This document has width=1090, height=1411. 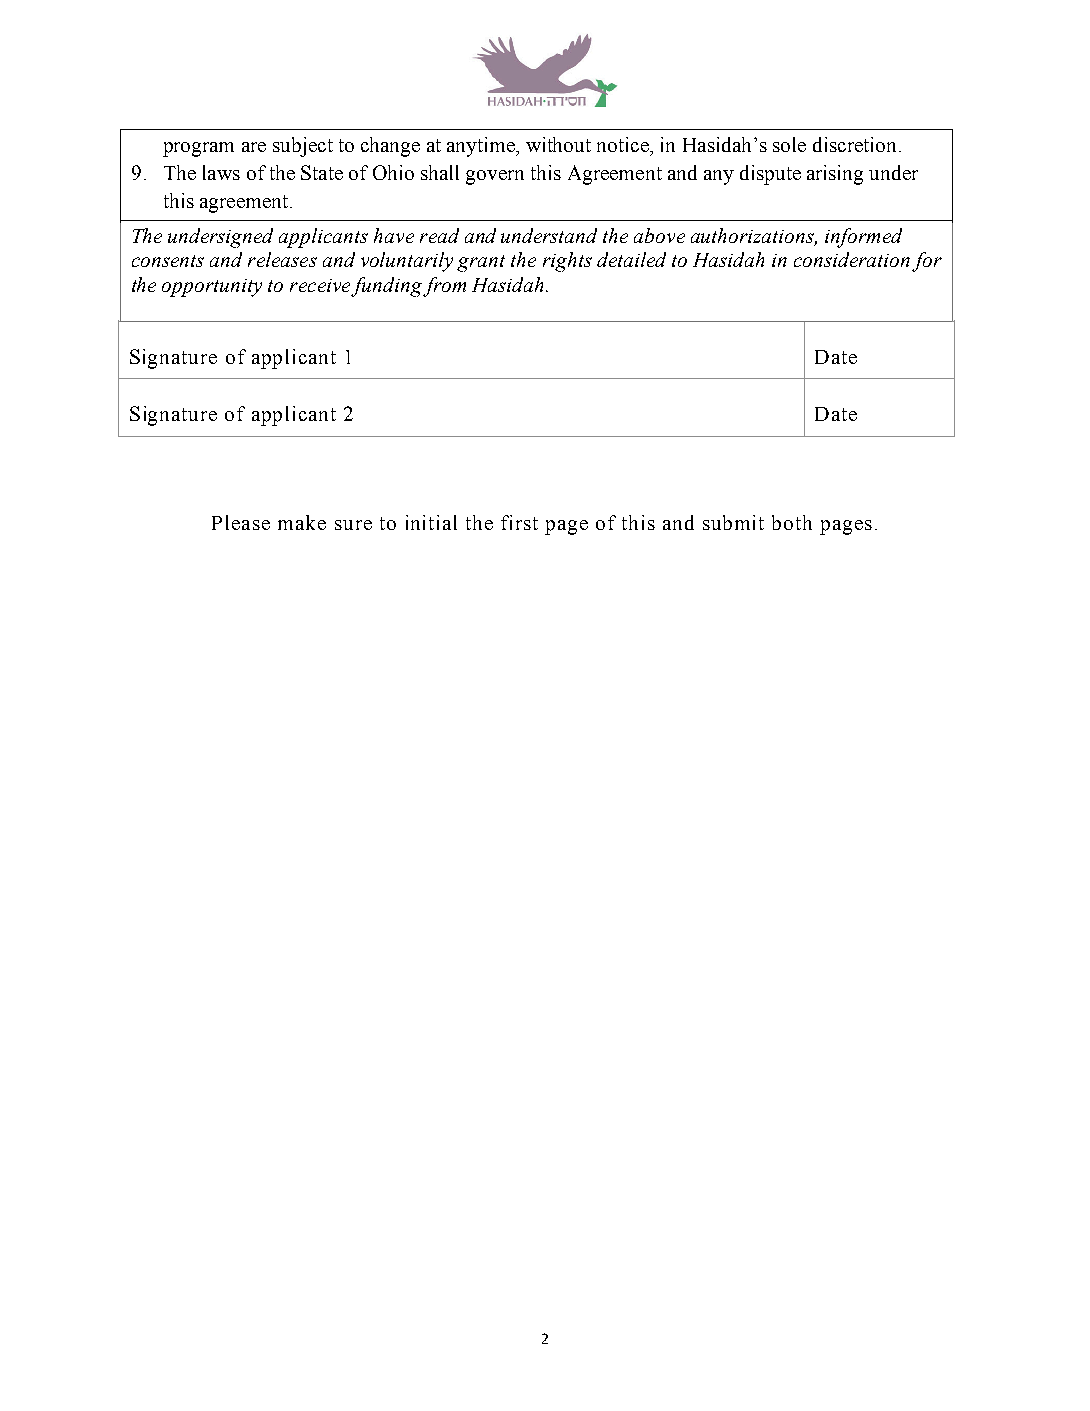 What do you see at coordinates (792, 522) in the document?
I see `both` at bounding box center [792, 522].
